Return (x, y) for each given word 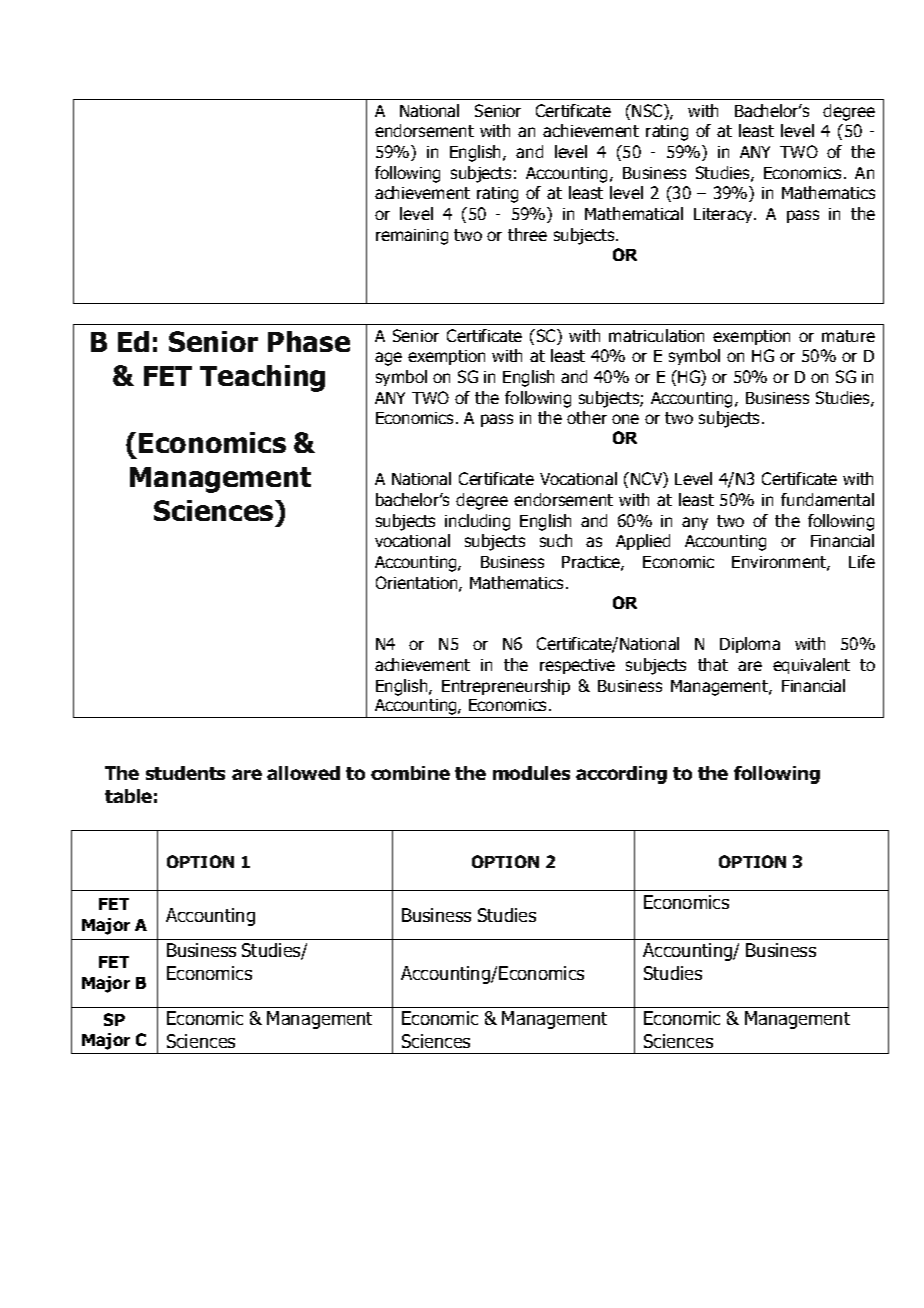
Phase (309, 341)
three (527, 234)
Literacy (724, 215)
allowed (303, 773)
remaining (412, 237)
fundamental (827, 499)
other (587, 417)
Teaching (262, 378)
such (556, 540)
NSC (648, 112)
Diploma (750, 645)
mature (848, 336)
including (477, 522)
